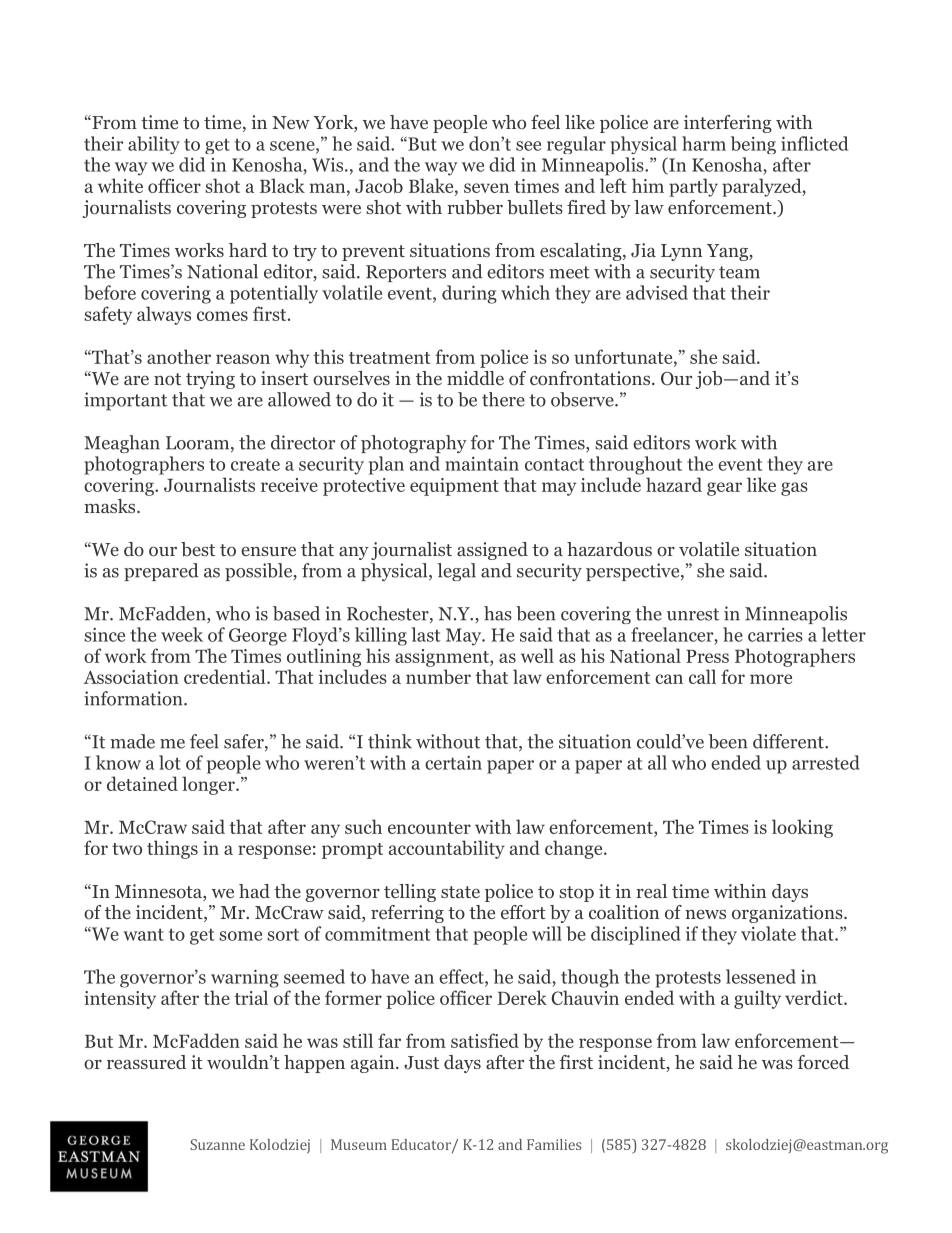  I want to click on has, so click(498, 613).
